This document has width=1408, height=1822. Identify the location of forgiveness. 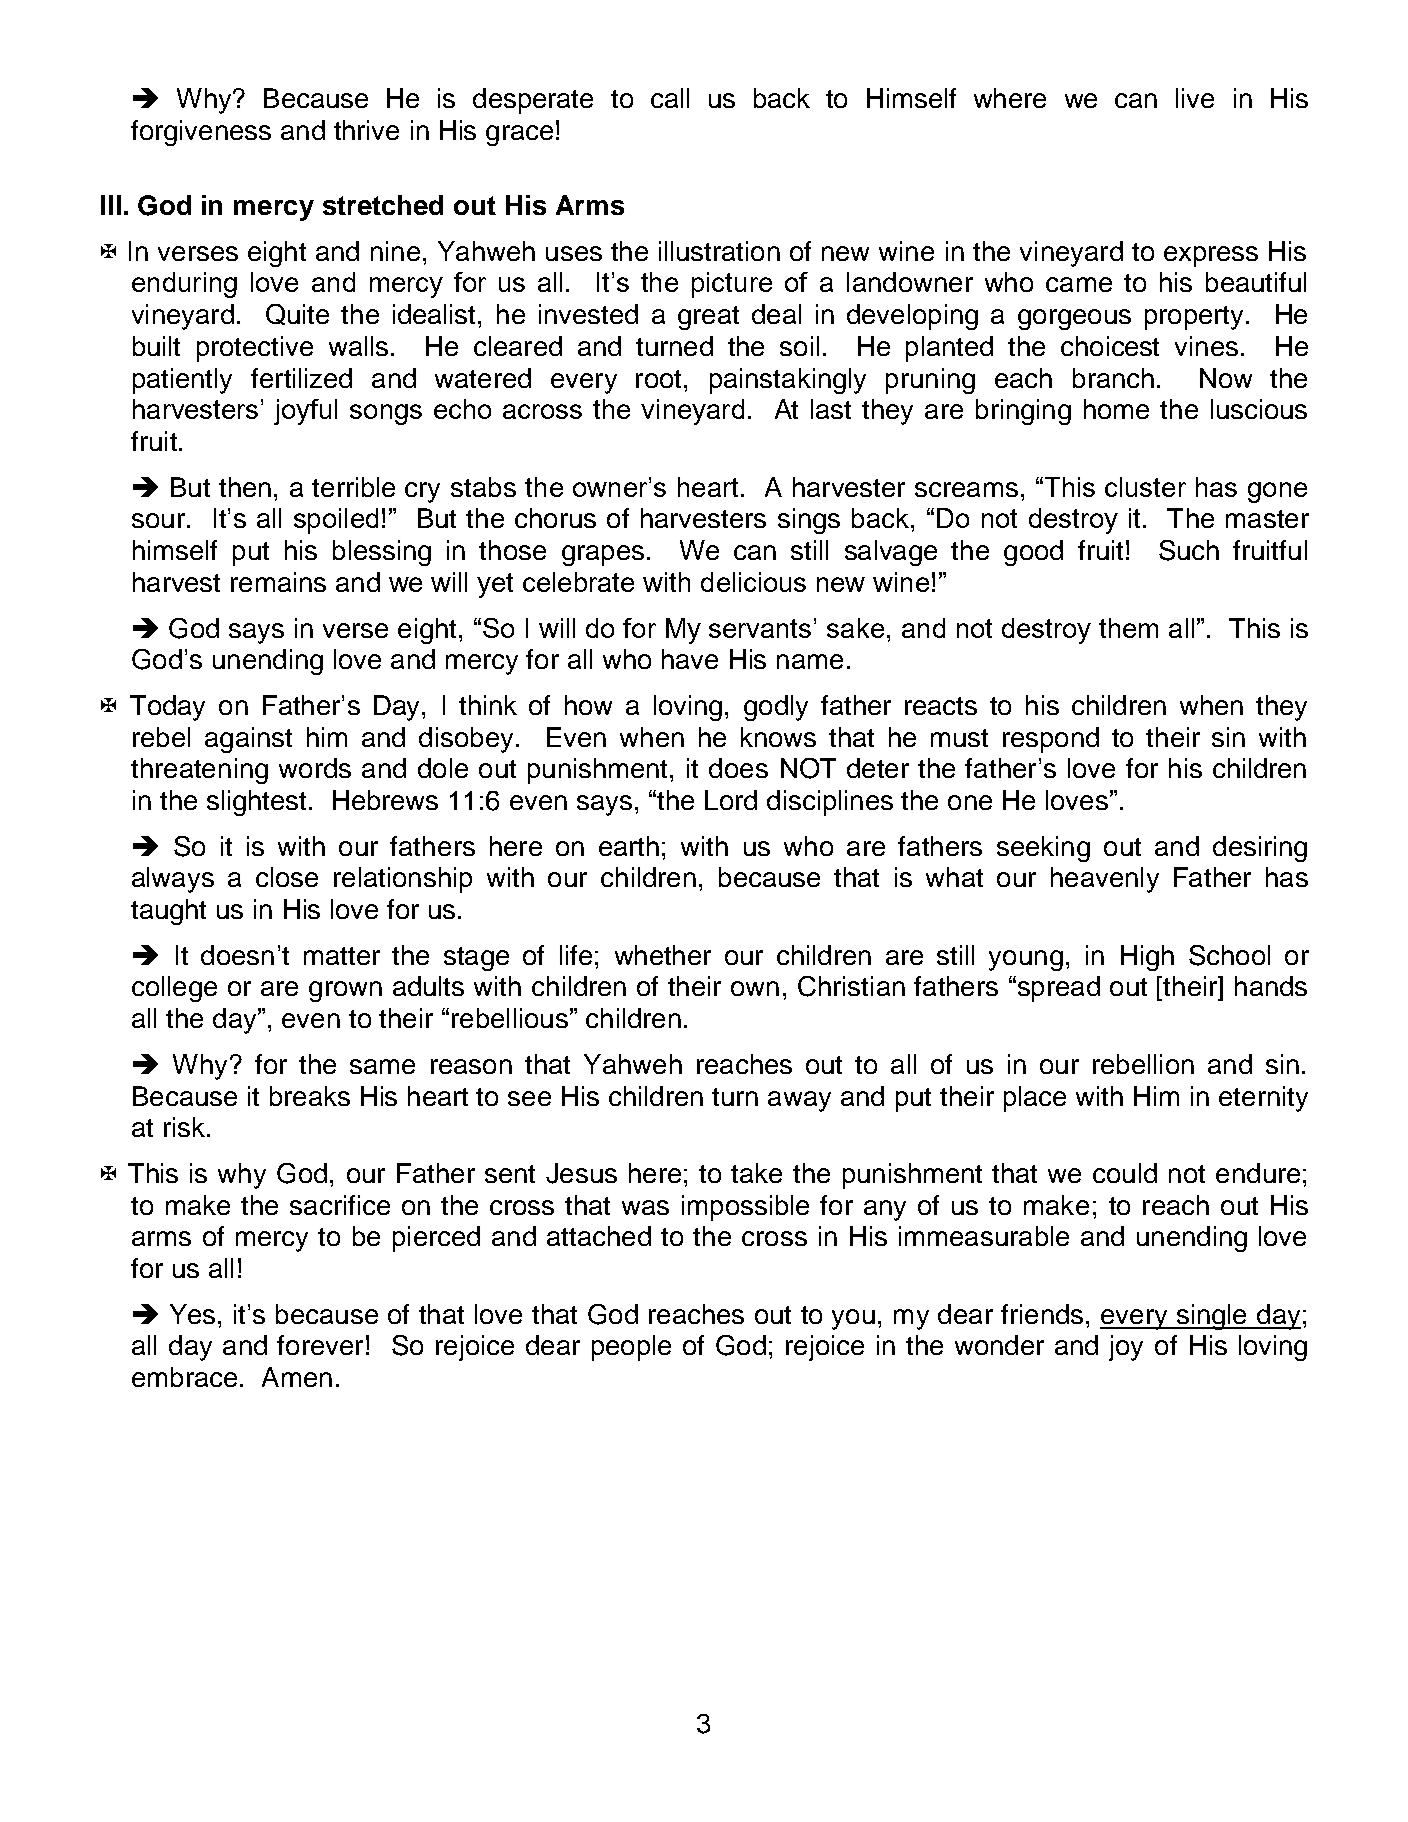
(201, 133).
